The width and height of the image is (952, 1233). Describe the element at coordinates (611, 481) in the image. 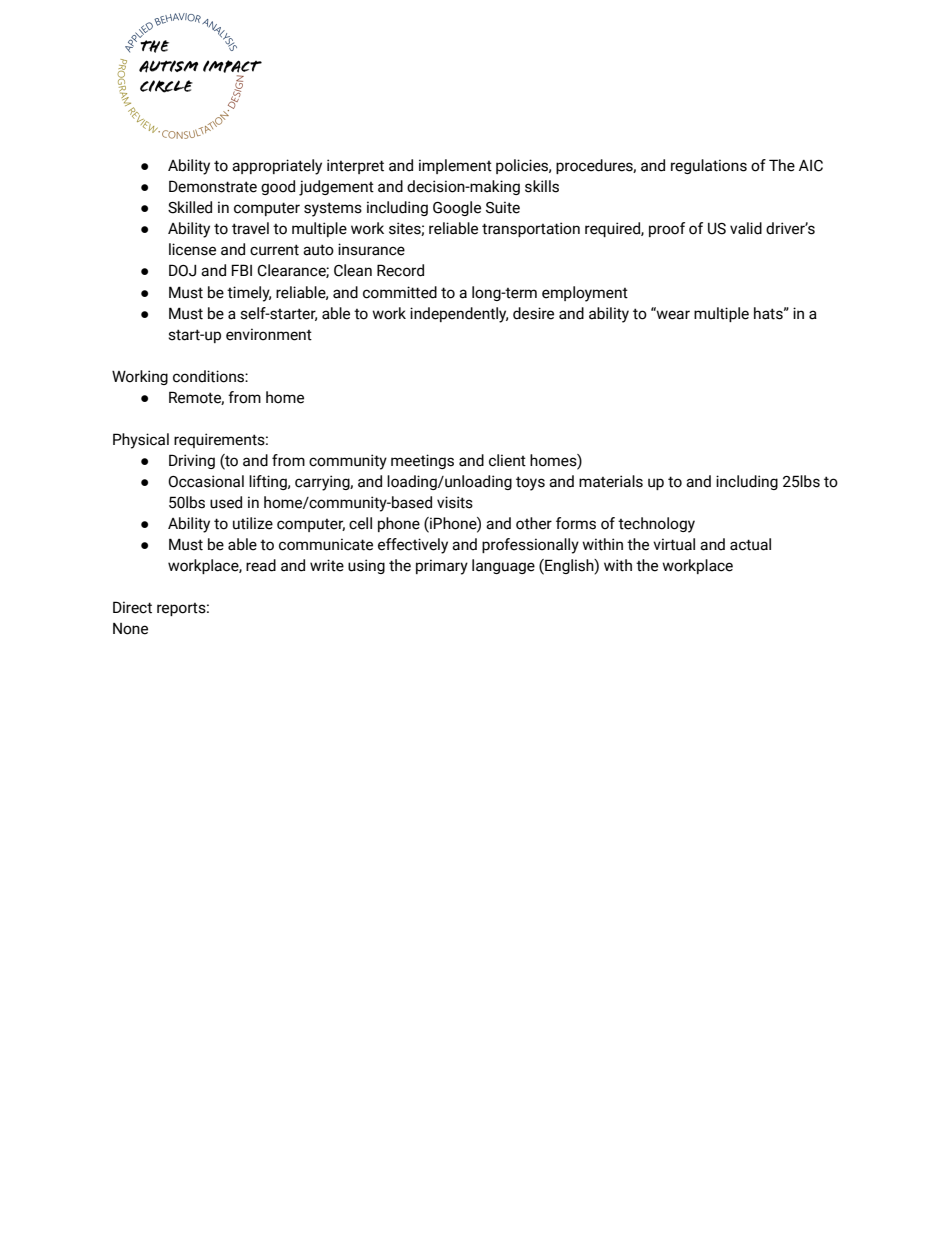

I see `materials` at that location.
